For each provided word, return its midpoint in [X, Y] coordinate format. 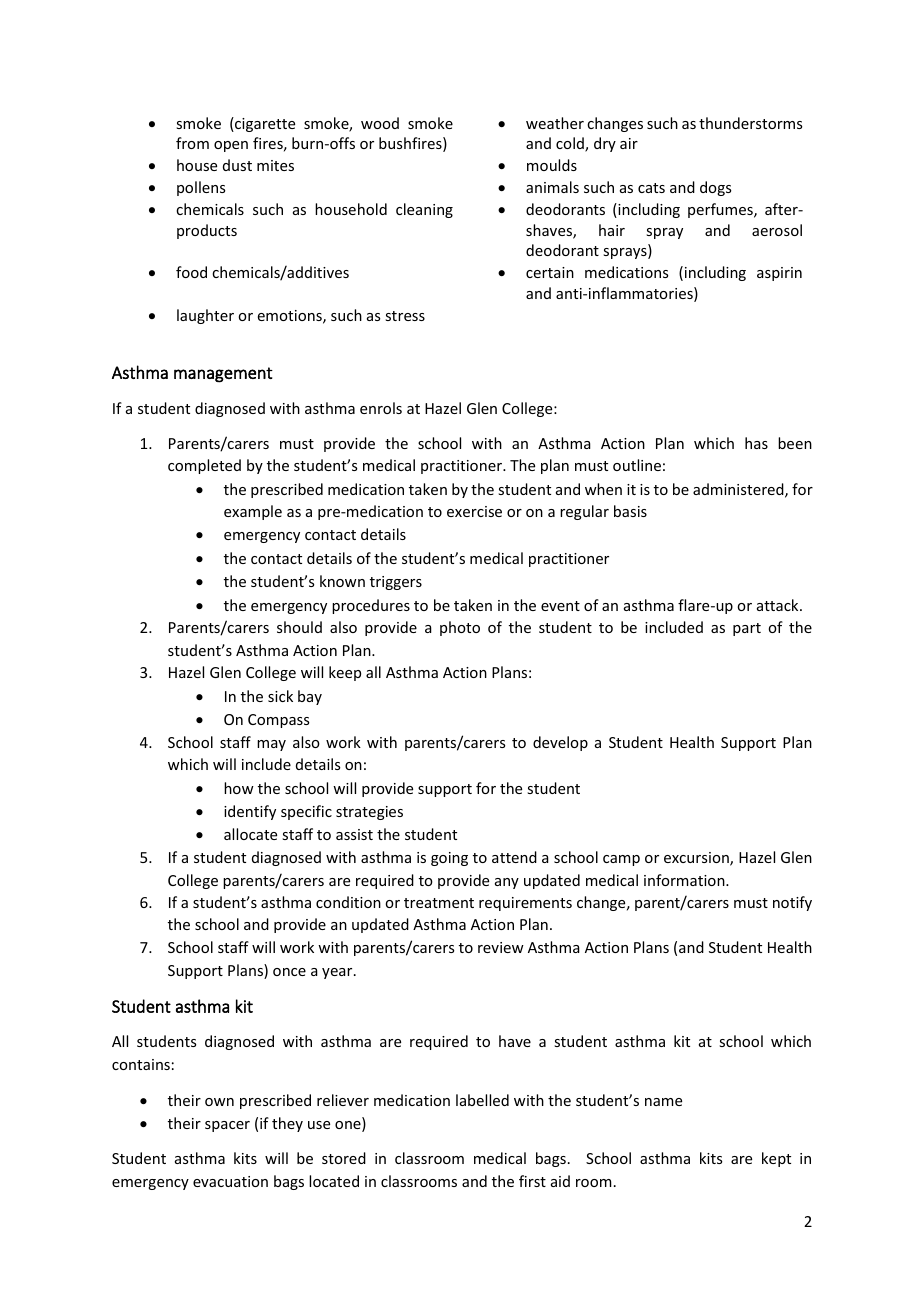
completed [204, 466]
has [756, 443]
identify [250, 812]
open [231, 146]
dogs [715, 188]
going [449, 859]
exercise [474, 511]
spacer [227, 1126]
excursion [697, 859]
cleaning [424, 210]
